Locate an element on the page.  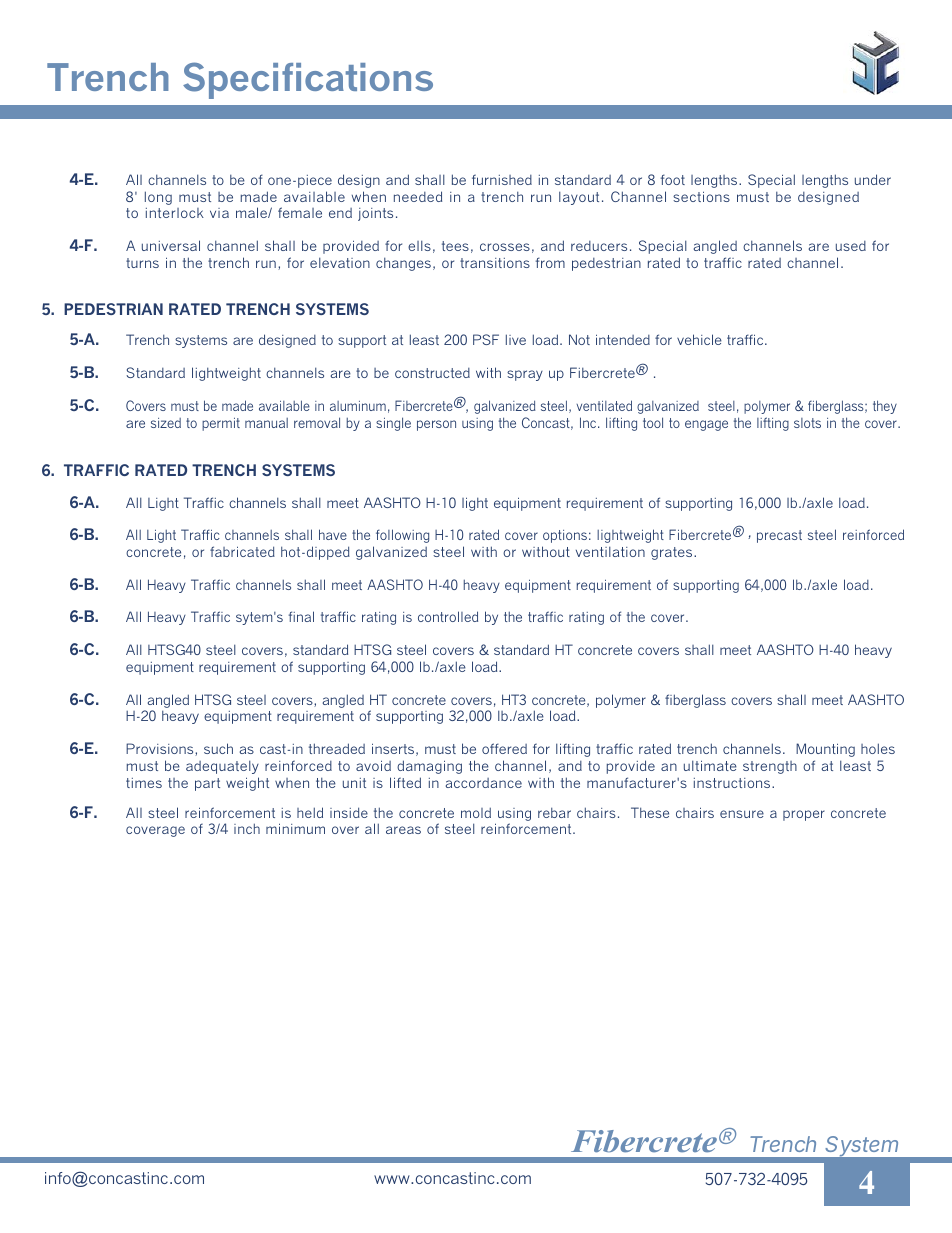
controlled is located at coordinates (448, 616).
